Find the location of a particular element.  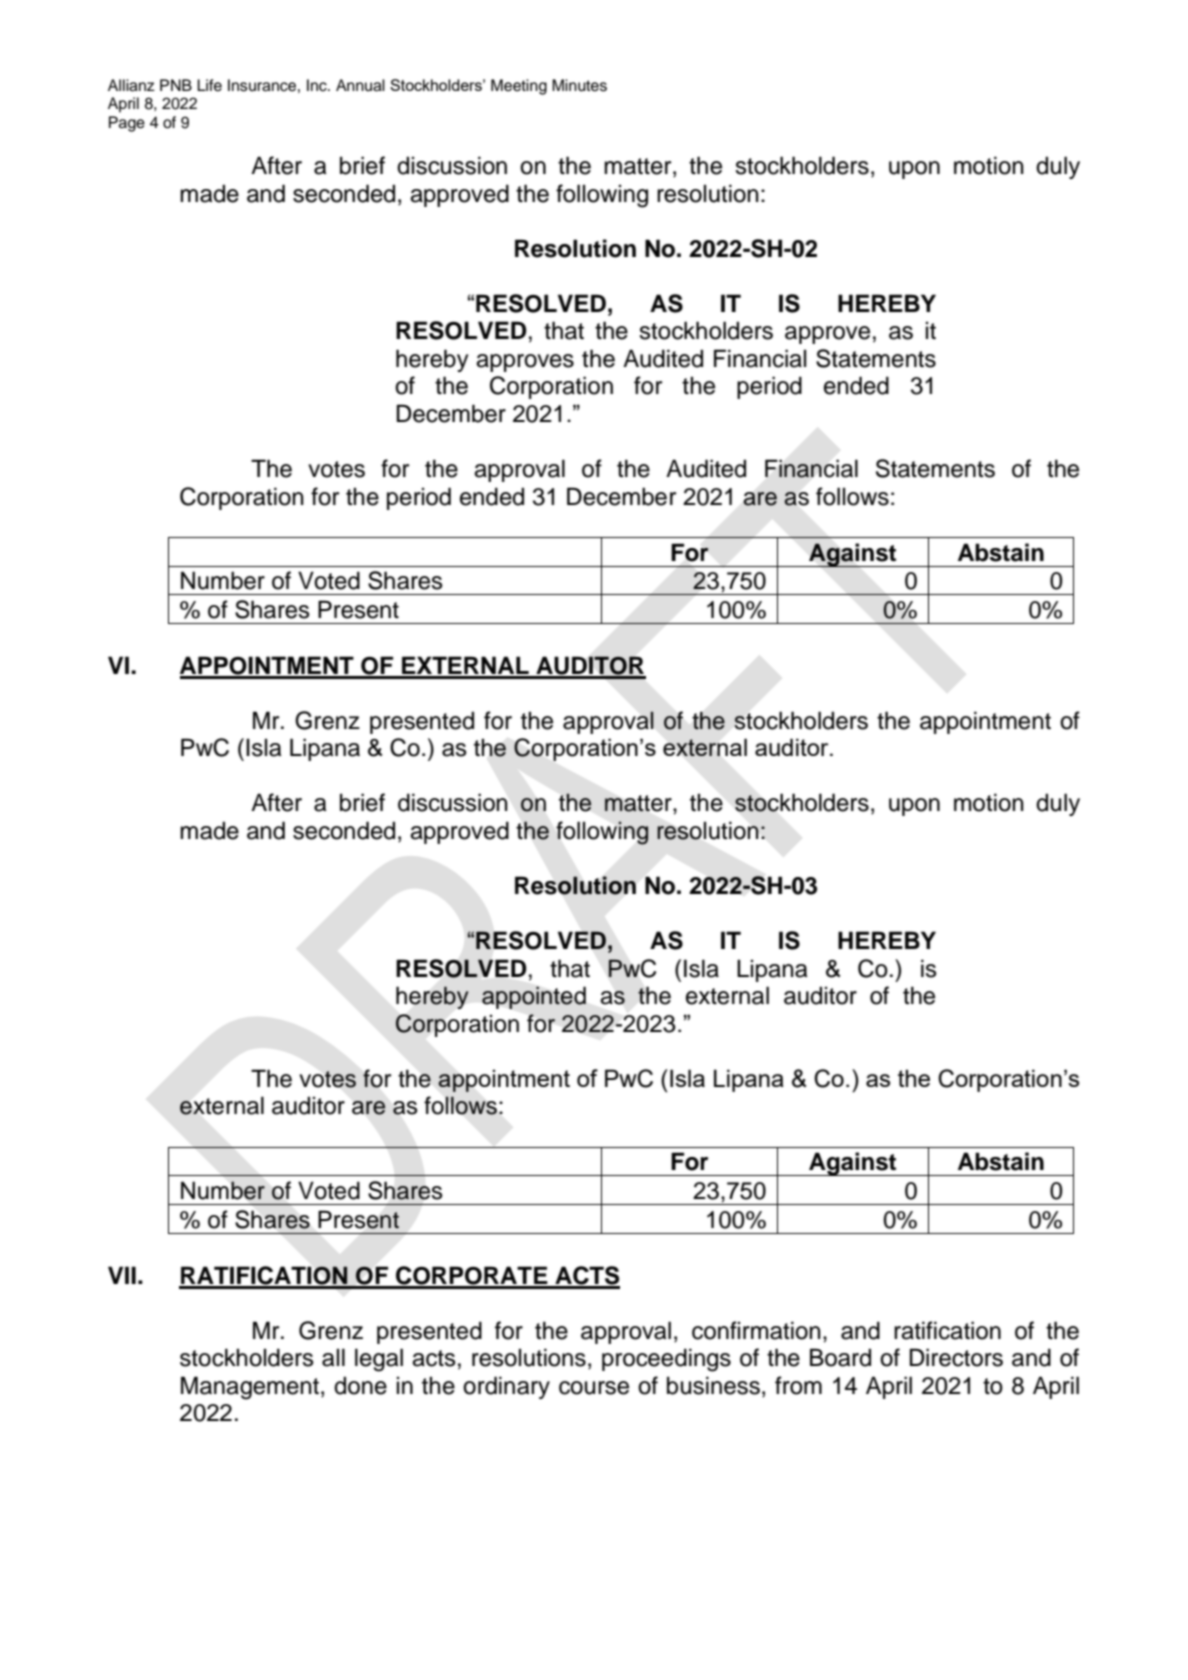

confirmation is located at coordinates (756, 1330).
